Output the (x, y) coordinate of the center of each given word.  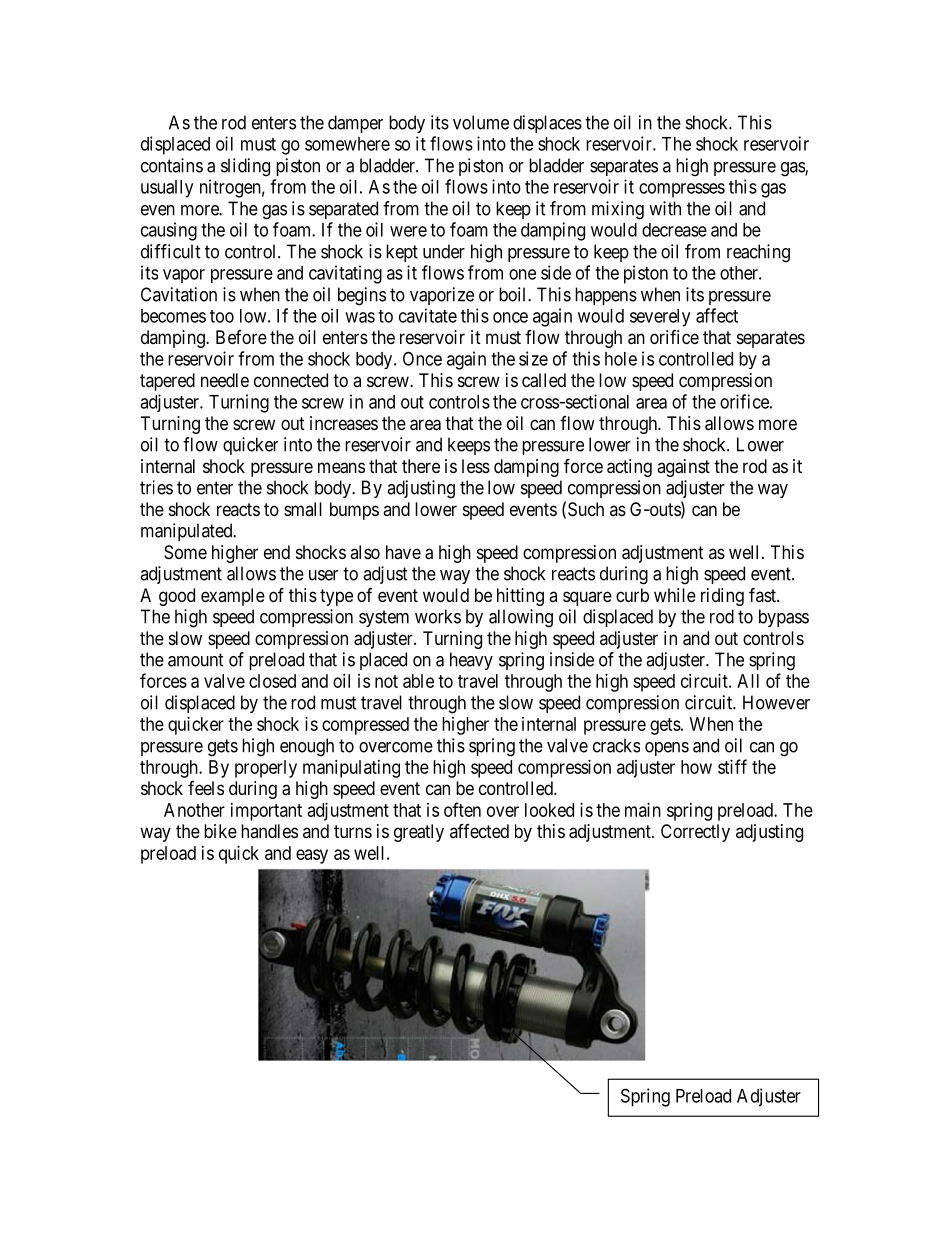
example (233, 597)
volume (481, 122)
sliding (245, 167)
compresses (682, 190)
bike (220, 831)
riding (722, 597)
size (533, 358)
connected (291, 380)
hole (621, 359)
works (438, 616)
